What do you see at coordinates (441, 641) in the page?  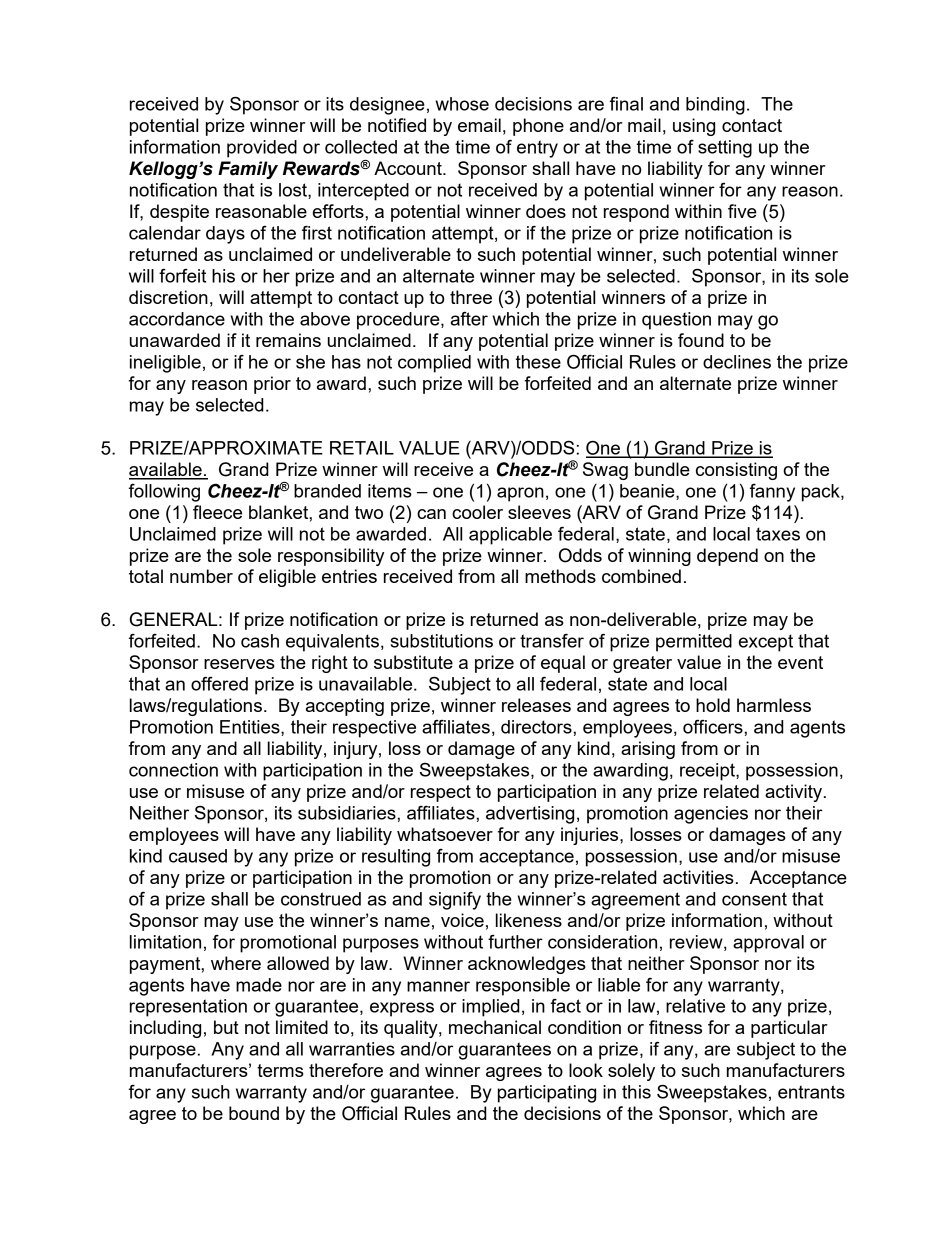 I see `substitutions` at bounding box center [441, 641].
